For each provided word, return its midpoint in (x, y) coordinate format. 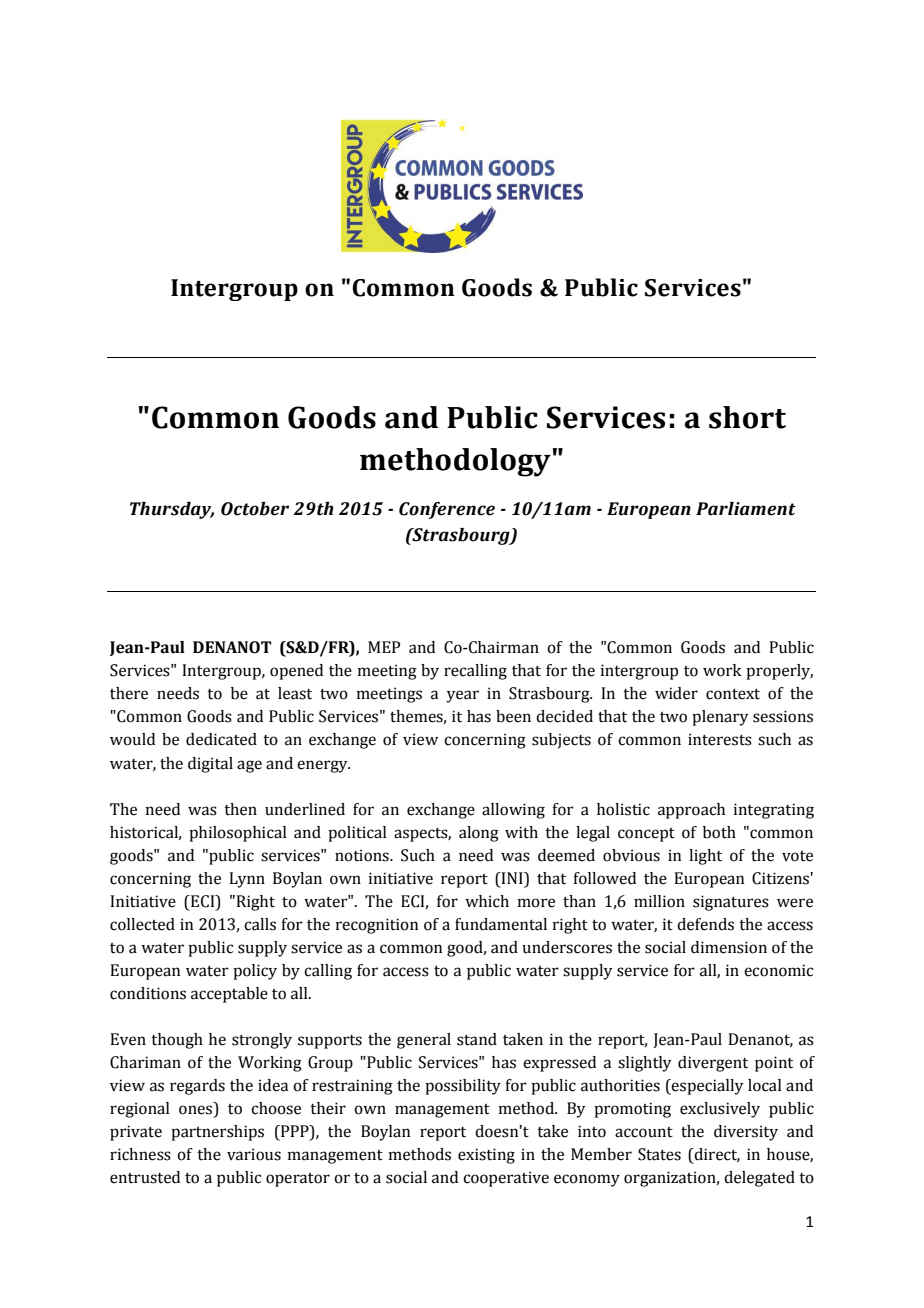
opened (296, 672)
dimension (729, 947)
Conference (447, 510)
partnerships (217, 1133)
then (240, 809)
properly (779, 672)
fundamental (501, 924)
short (747, 417)
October (255, 509)
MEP (384, 647)
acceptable (229, 995)
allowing (513, 811)
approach (691, 811)
